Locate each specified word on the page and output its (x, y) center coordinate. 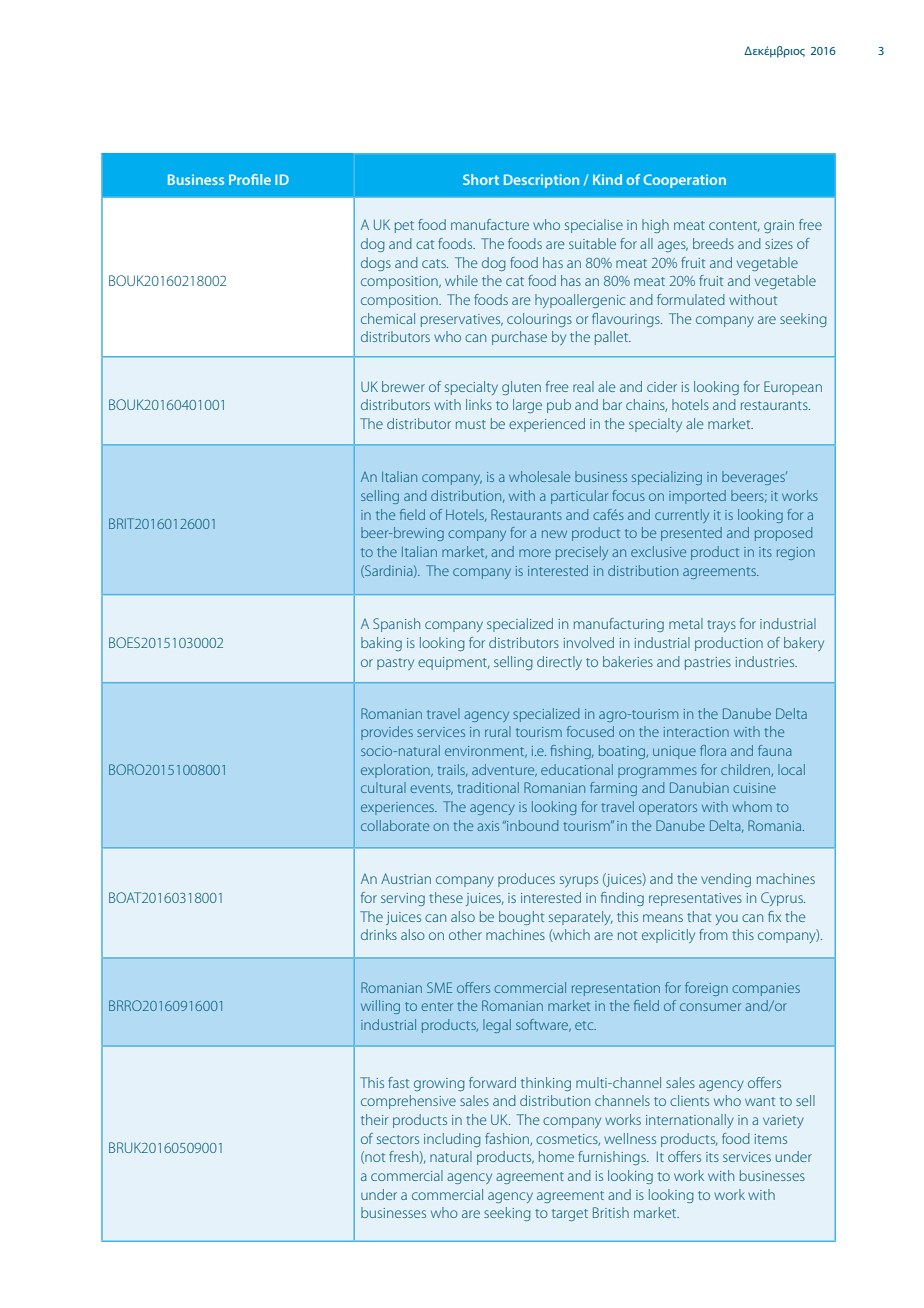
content (734, 226)
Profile (250, 179)
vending (726, 880)
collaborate (395, 825)
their (374, 1119)
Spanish (396, 625)
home (556, 1156)
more (535, 553)
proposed (783, 534)
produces (526, 880)
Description (541, 181)
